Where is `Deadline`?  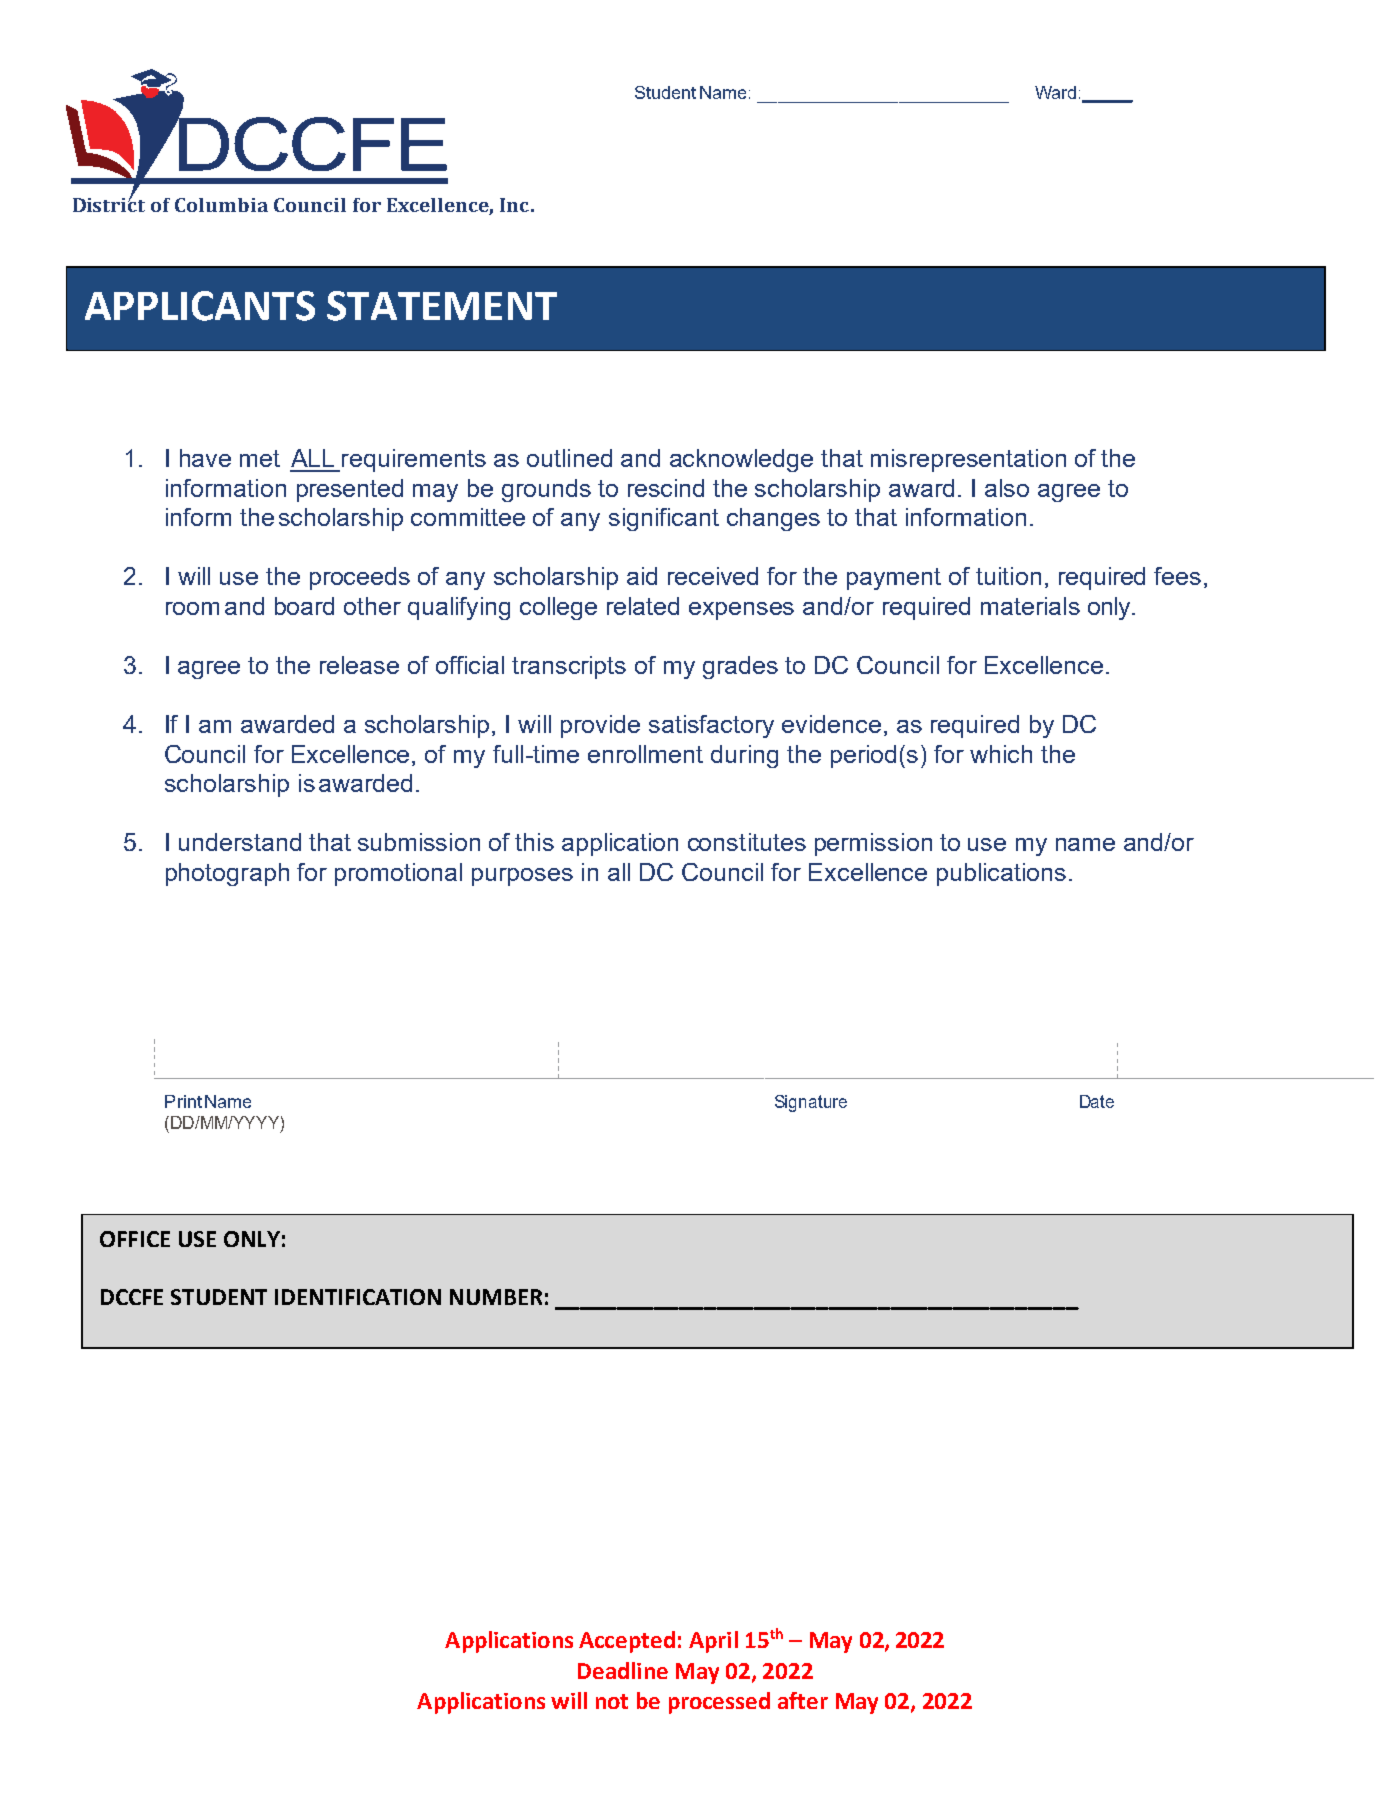
Deadline is located at coordinates (623, 1670).
